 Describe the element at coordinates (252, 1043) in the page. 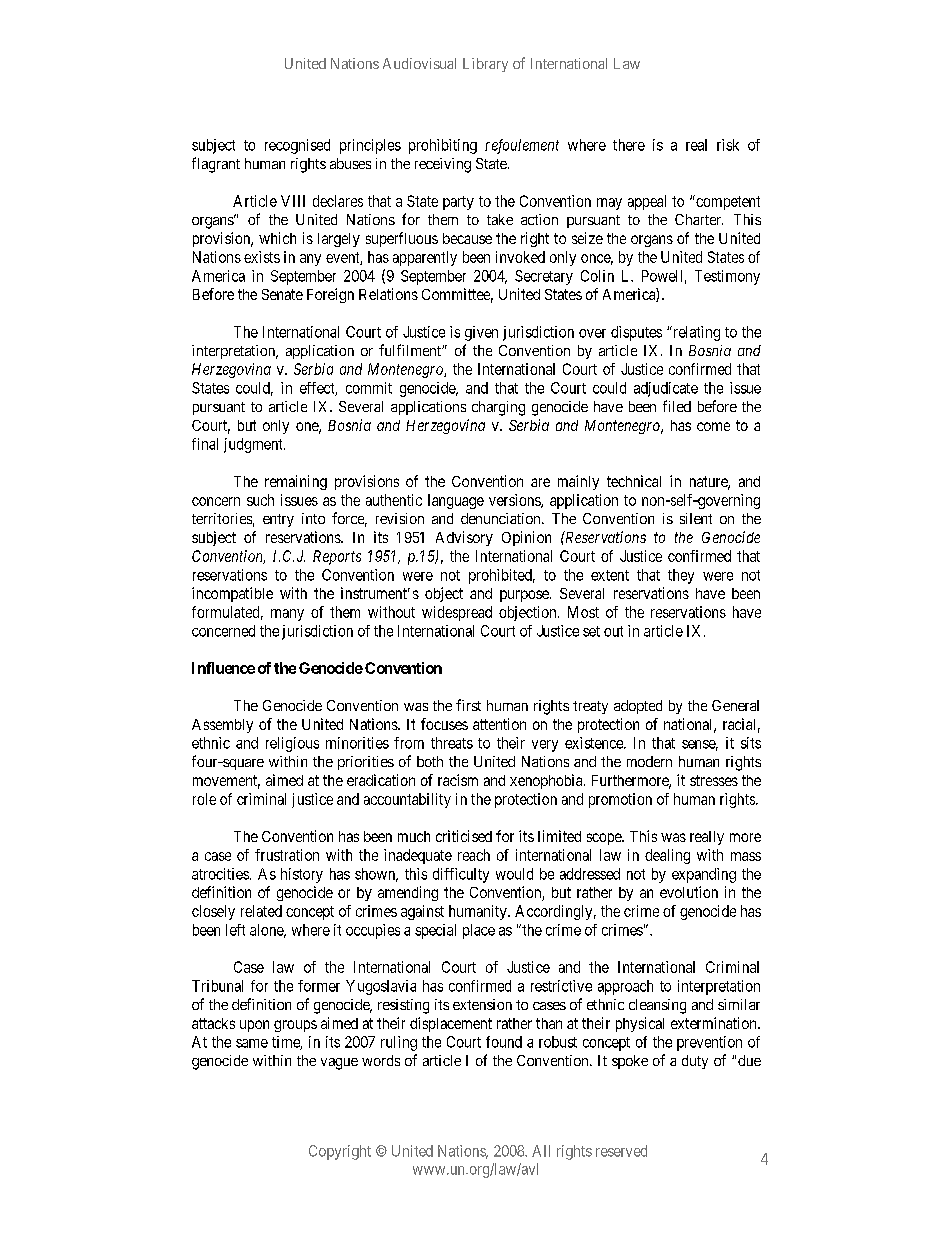

I see `same` at that location.
